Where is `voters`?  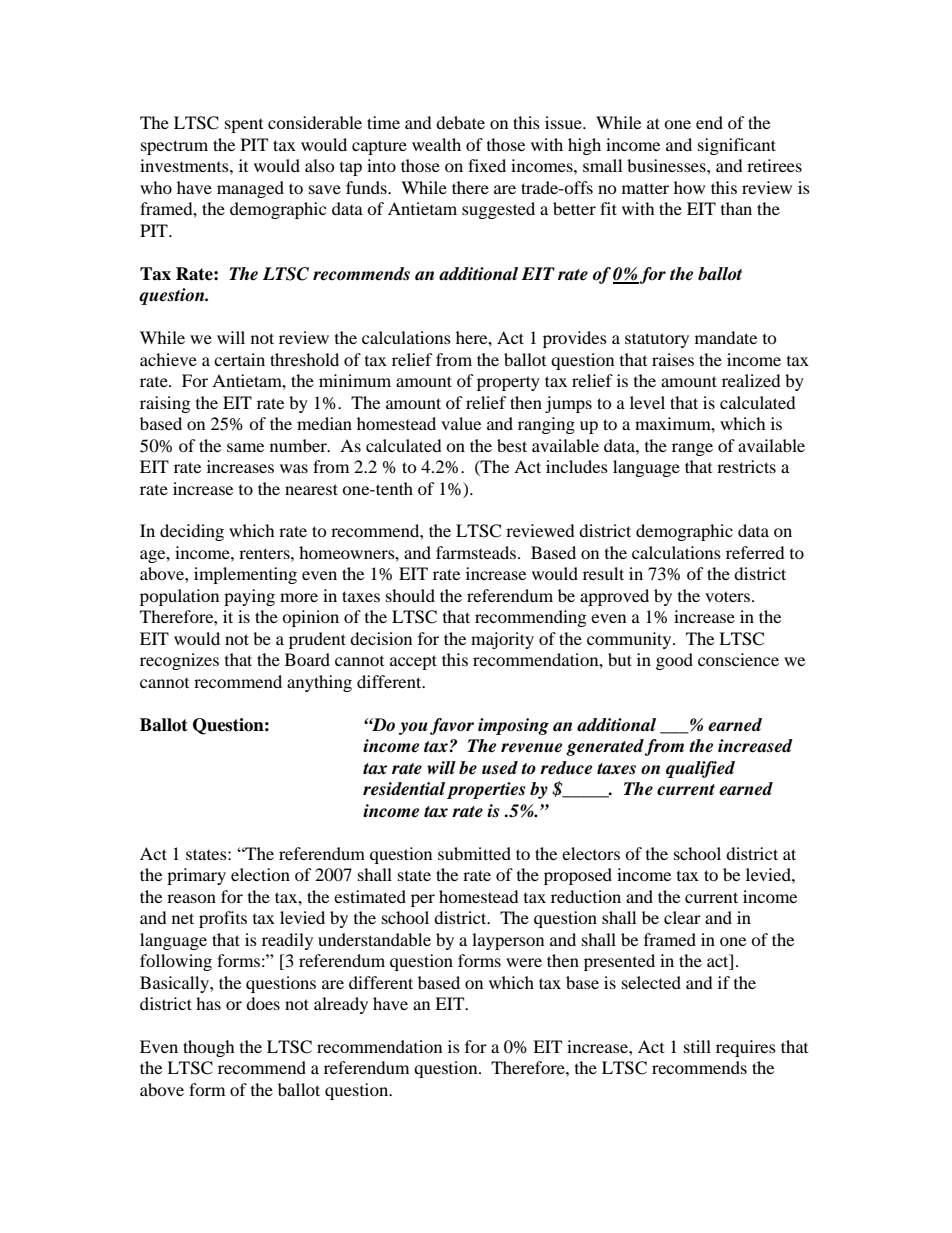
voters is located at coordinates (729, 596).
